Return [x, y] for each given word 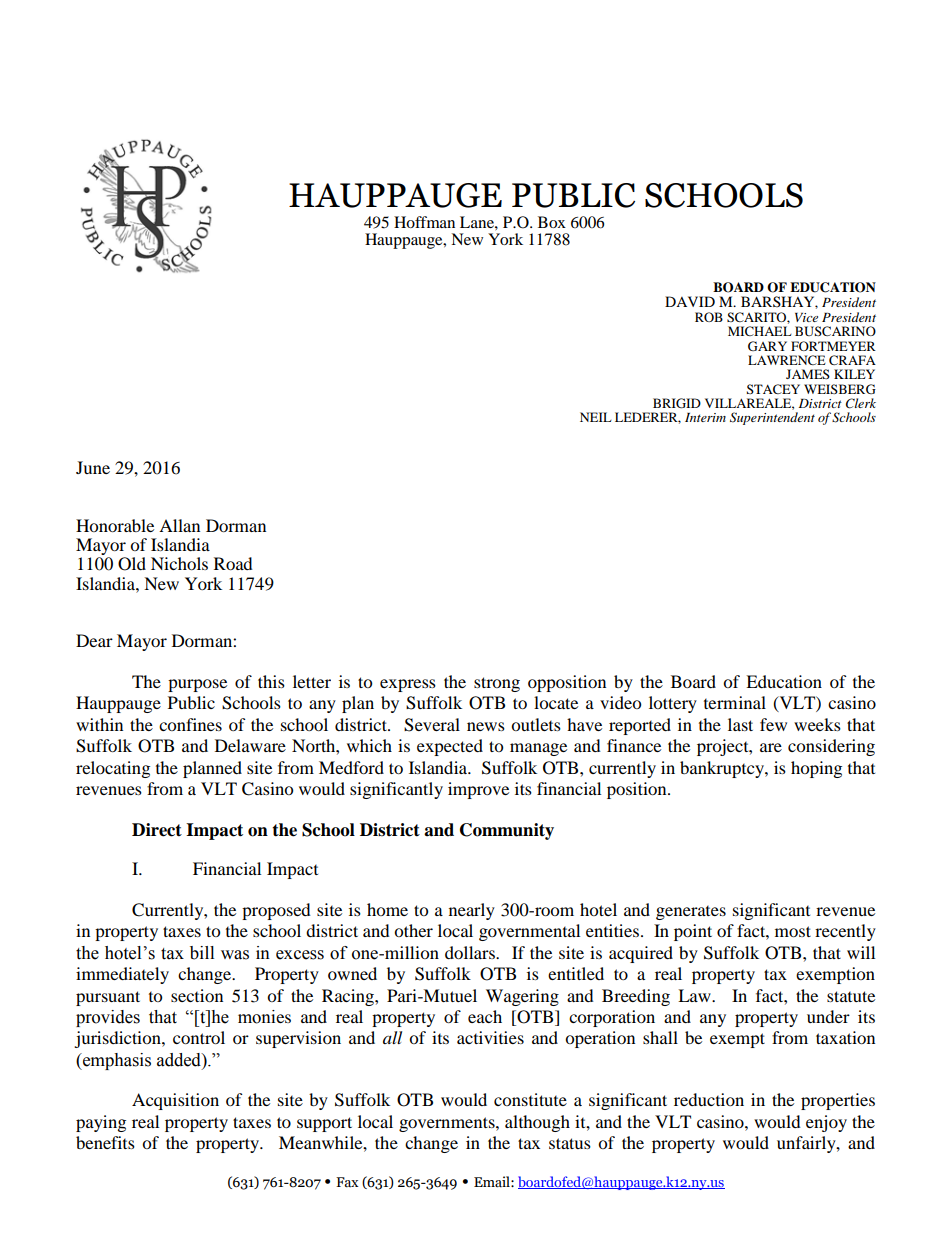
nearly [472, 911]
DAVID [690, 301]
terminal [735, 702]
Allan [179, 525]
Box [552, 222]
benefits [105, 1142]
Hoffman [424, 222]
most [793, 931]
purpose [197, 685]
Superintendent [772, 418]
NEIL [596, 417]
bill [202, 953]
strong [497, 684]
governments [448, 1124]
